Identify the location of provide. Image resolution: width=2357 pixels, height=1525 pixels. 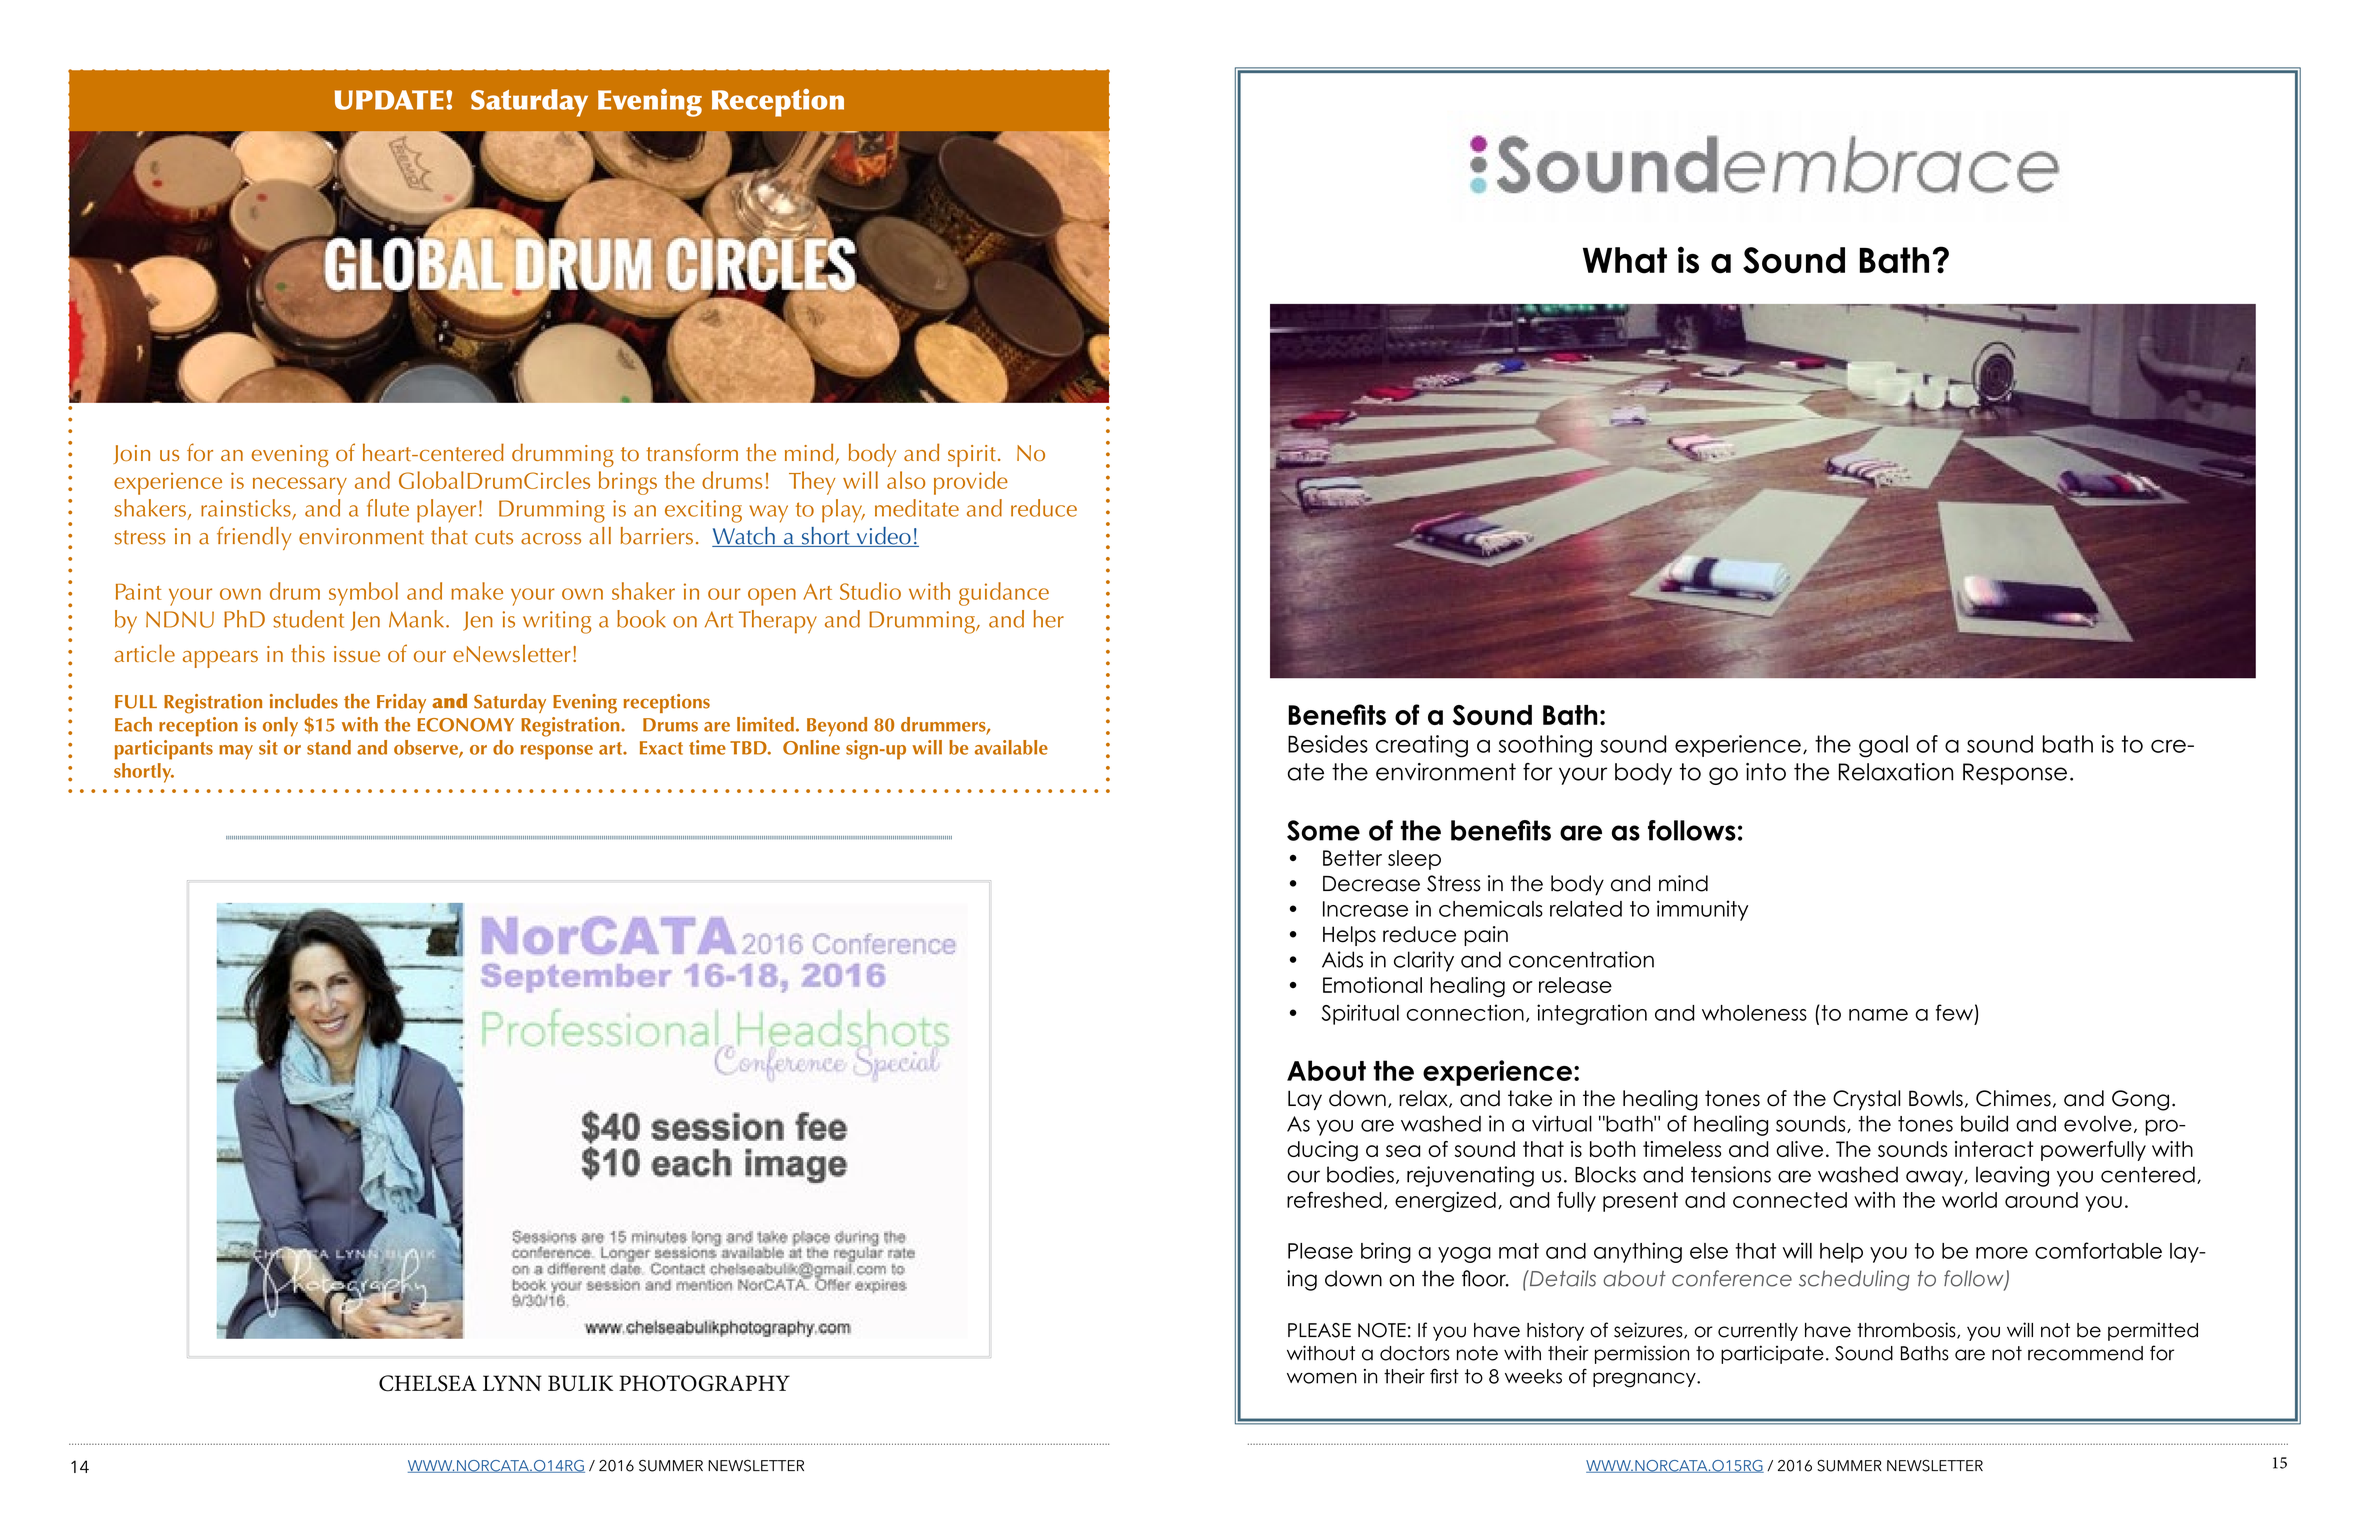
(971, 483).
